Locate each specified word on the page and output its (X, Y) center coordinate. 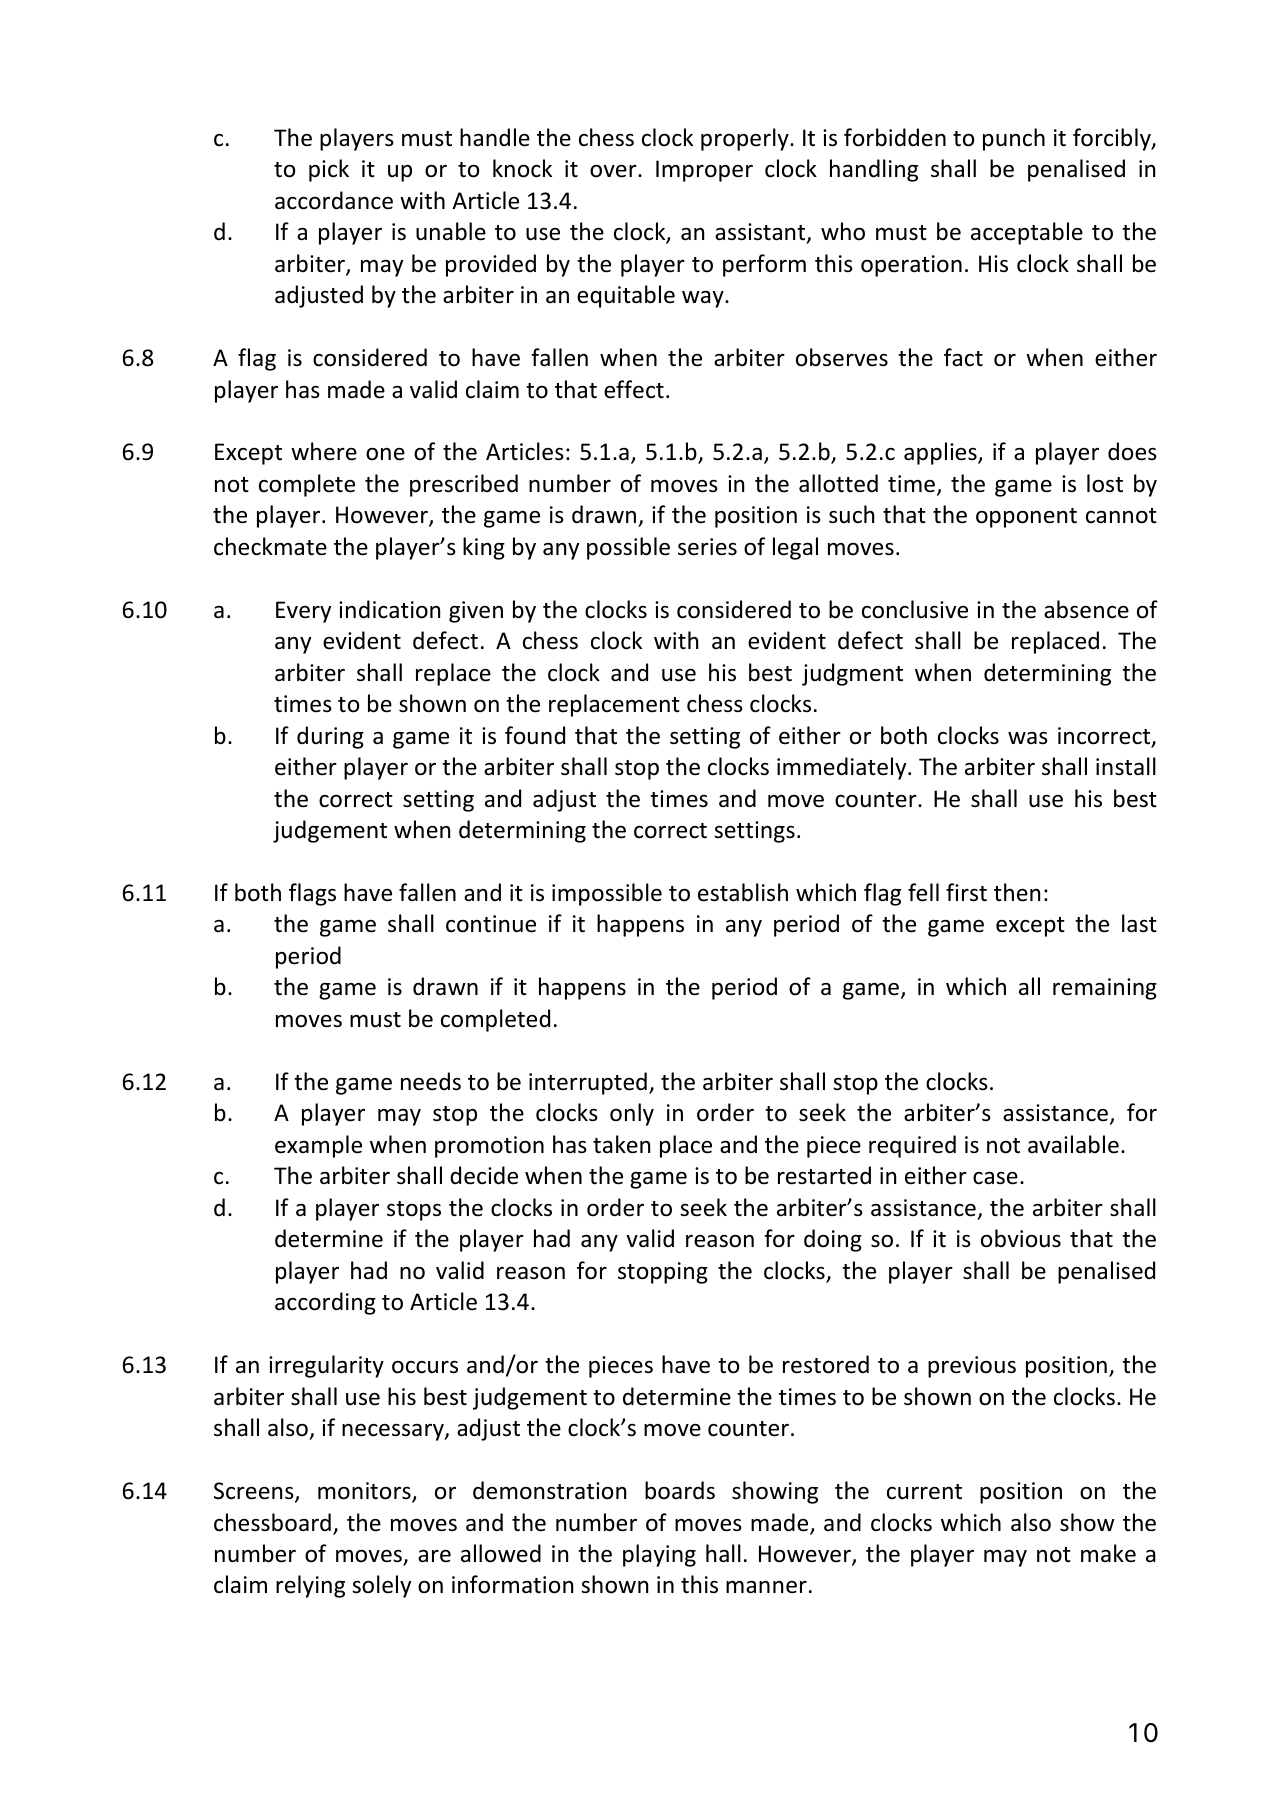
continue (491, 924)
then (1017, 892)
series (707, 547)
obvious (1021, 1238)
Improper (704, 171)
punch (1014, 139)
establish (743, 892)
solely (381, 1586)
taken (621, 1144)
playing (659, 1555)
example (318, 1146)
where (324, 451)
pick (329, 170)
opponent (1026, 518)
